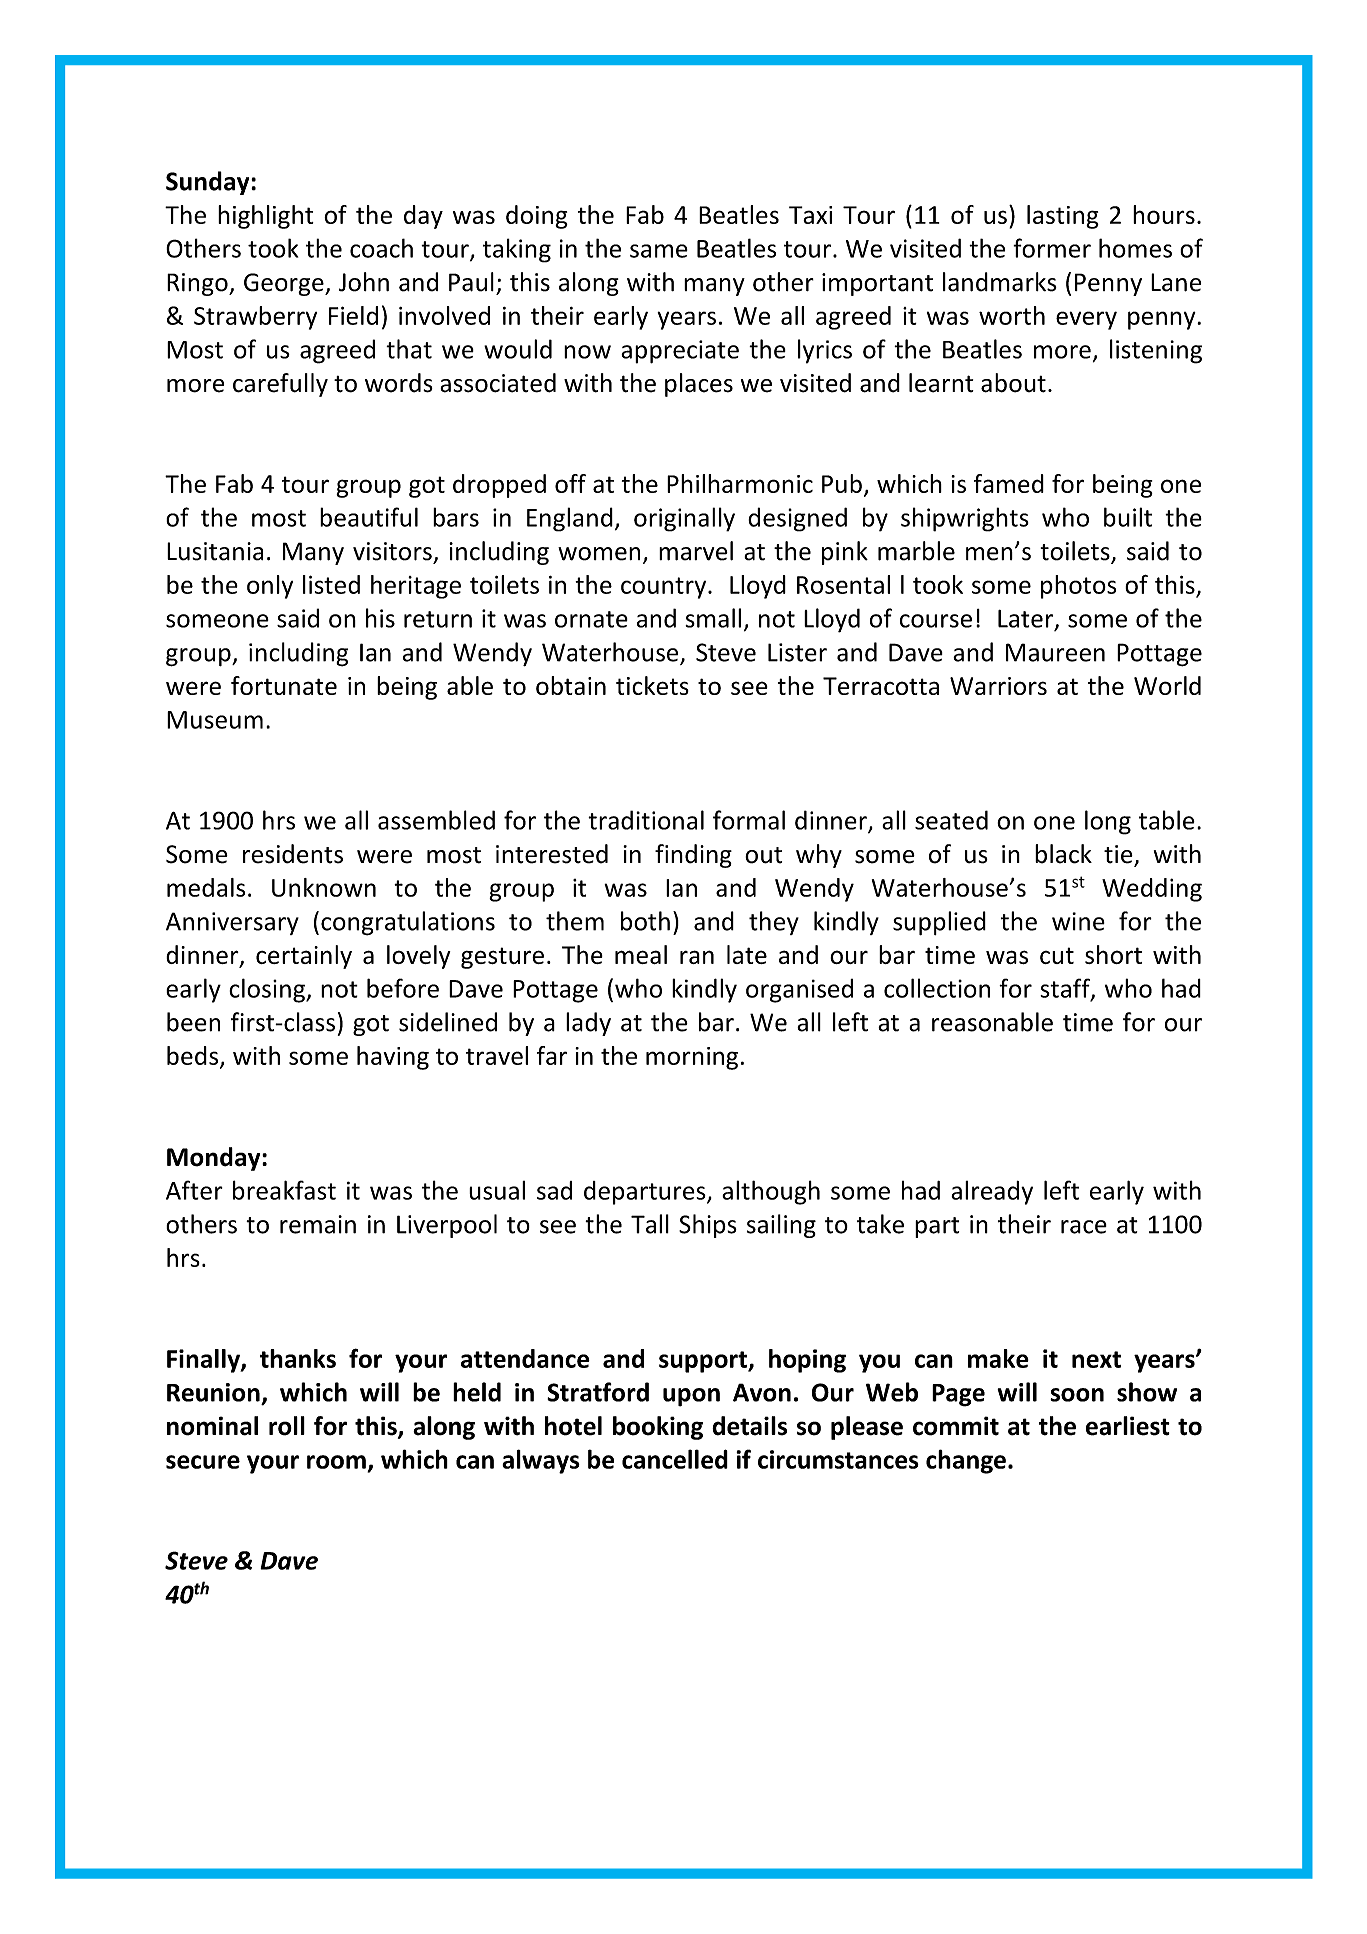 This page has height=1934, width=1367. I want to click on booking, so click(658, 1428).
